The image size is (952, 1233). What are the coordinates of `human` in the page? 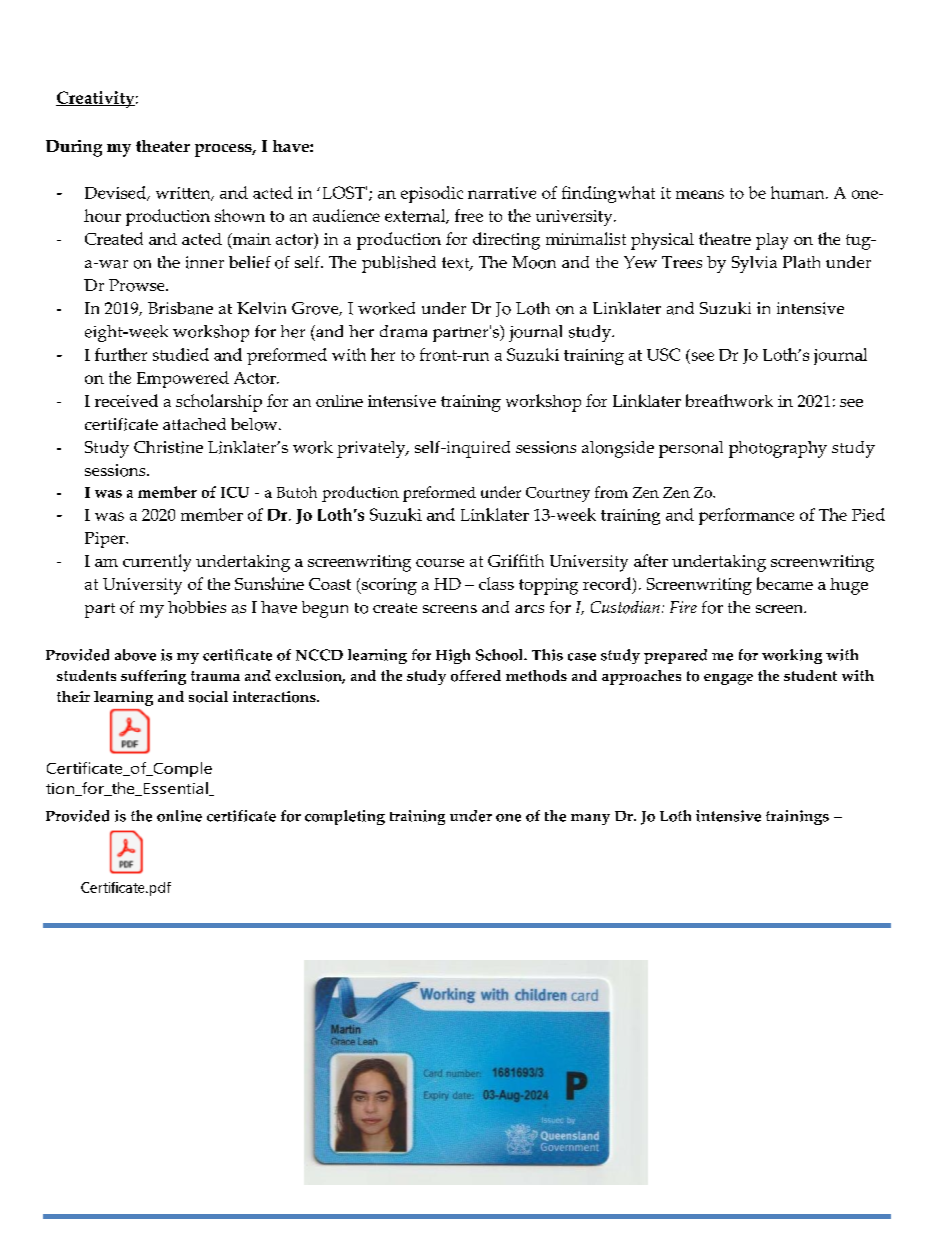 It's located at (799, 192).
